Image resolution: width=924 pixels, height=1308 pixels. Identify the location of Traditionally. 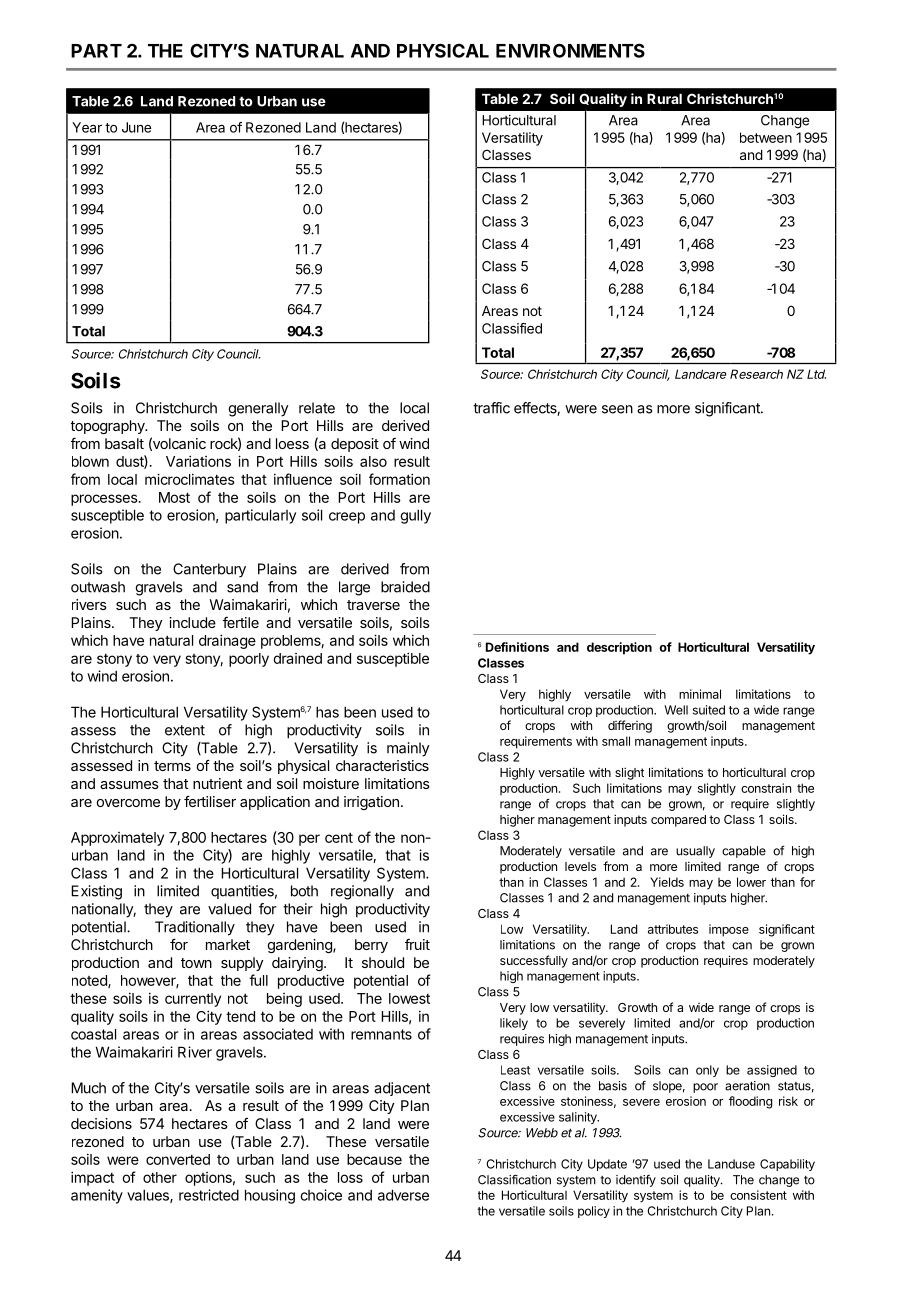
(195, 928).
